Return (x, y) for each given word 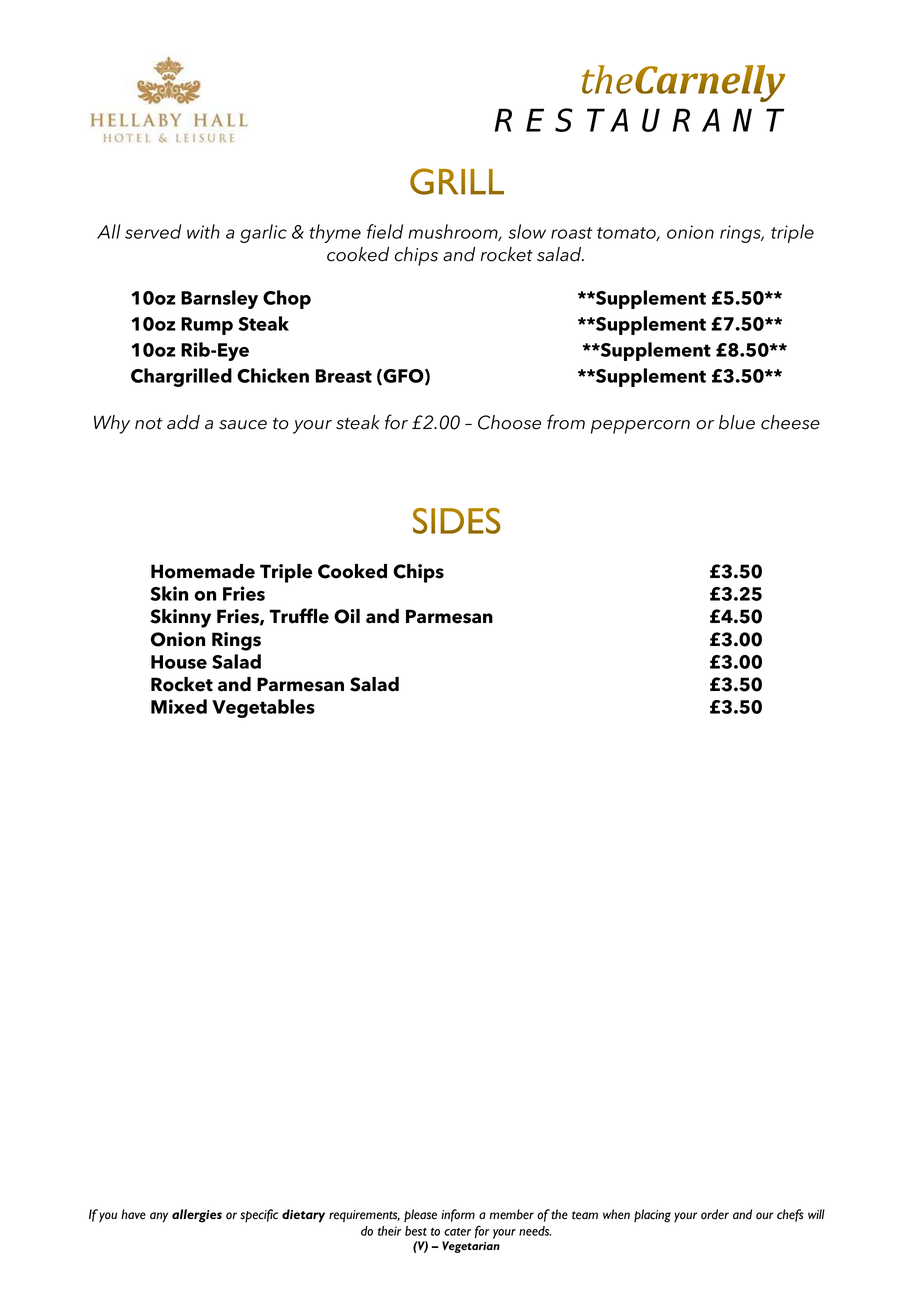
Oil (347, 616)
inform (458, 1215)
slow (527, 231)
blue (737, 422)
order (715, 1214)
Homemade (203, 571)
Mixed (179, 706)
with (203, 231)
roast (572, 233)
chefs (790, 1215)
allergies (197, 1216)
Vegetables (263, 708)
